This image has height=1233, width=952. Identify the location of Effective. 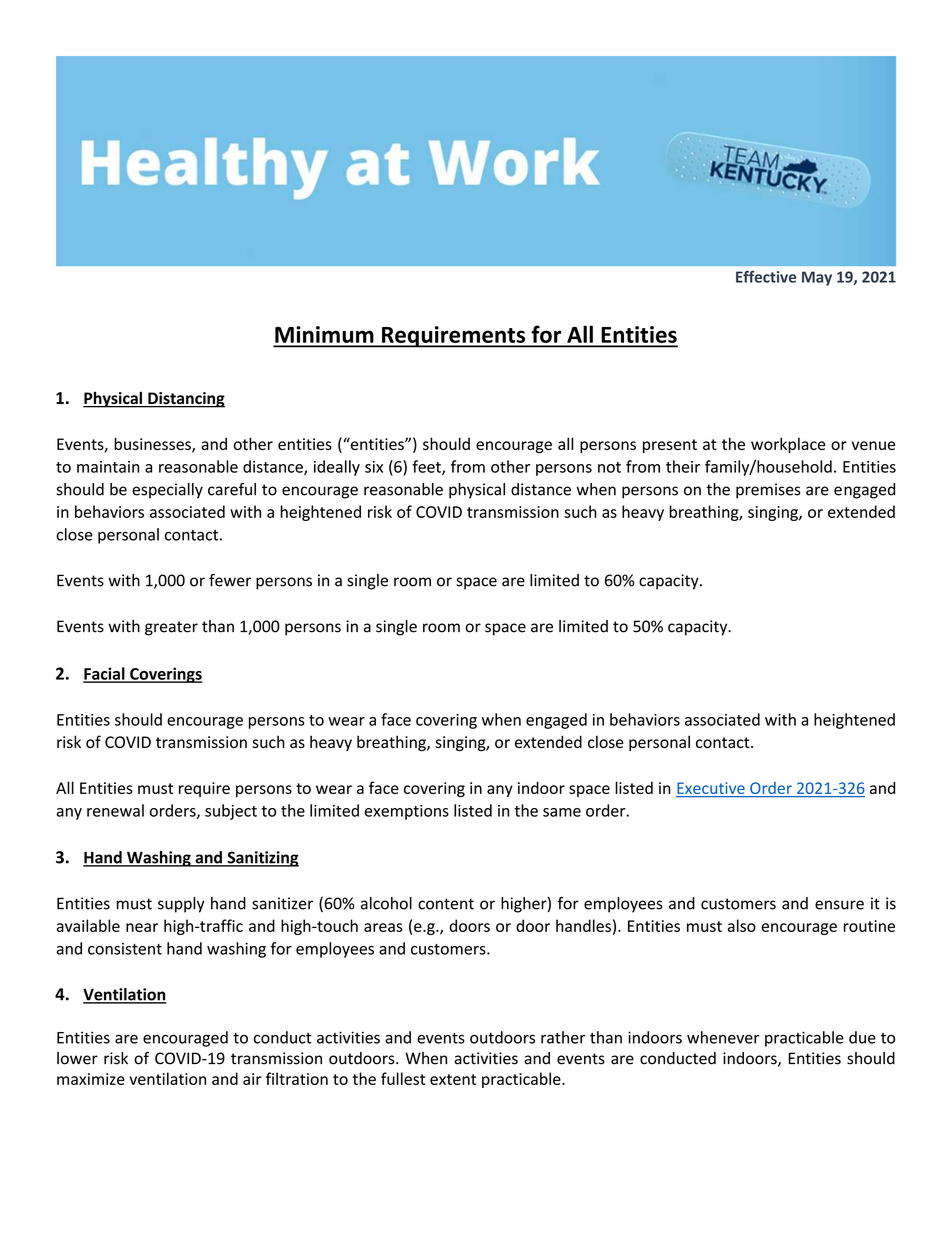
(766, 277).
